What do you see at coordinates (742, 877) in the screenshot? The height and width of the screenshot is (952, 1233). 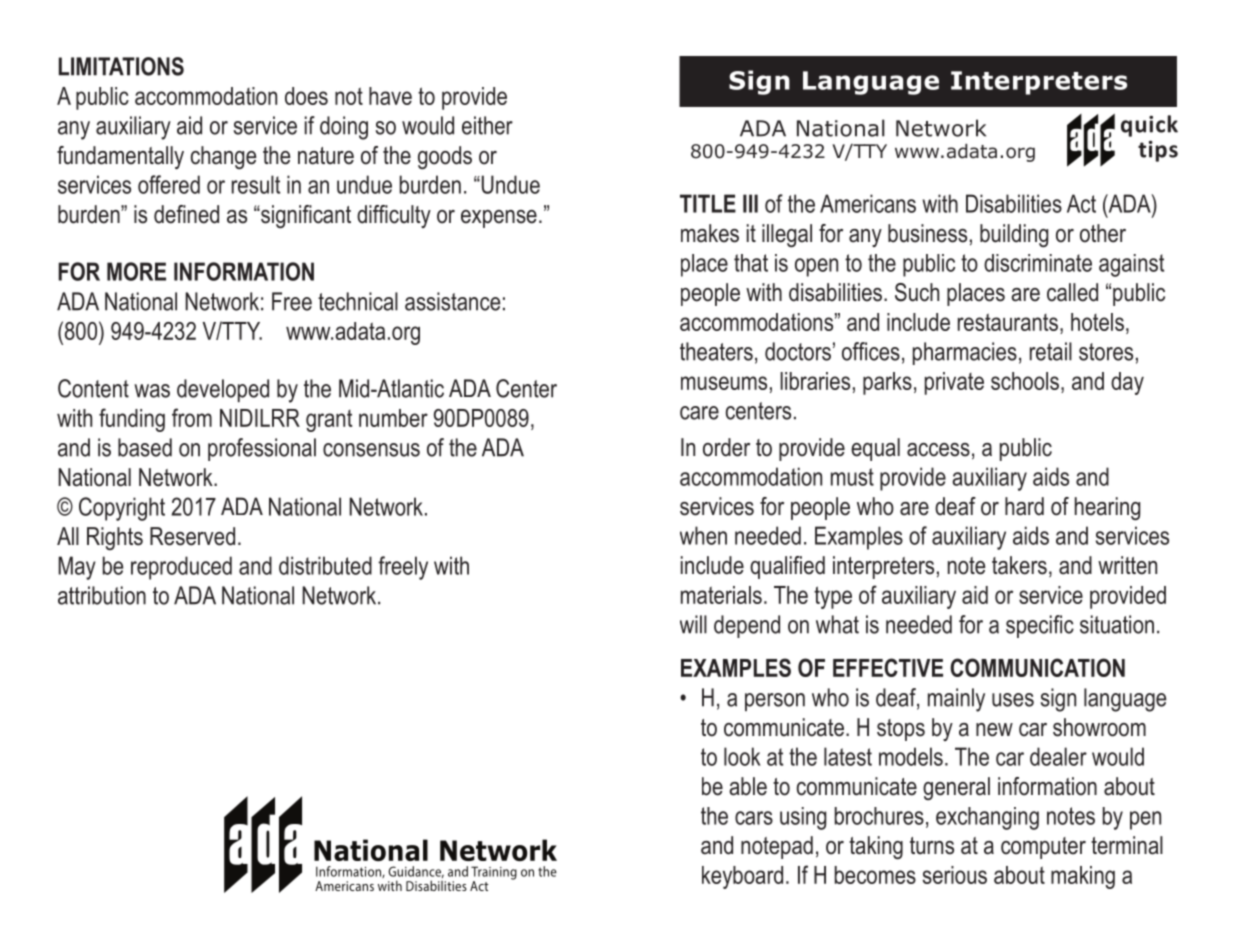 I see `keyboard` at bounding box center [742, 877].
